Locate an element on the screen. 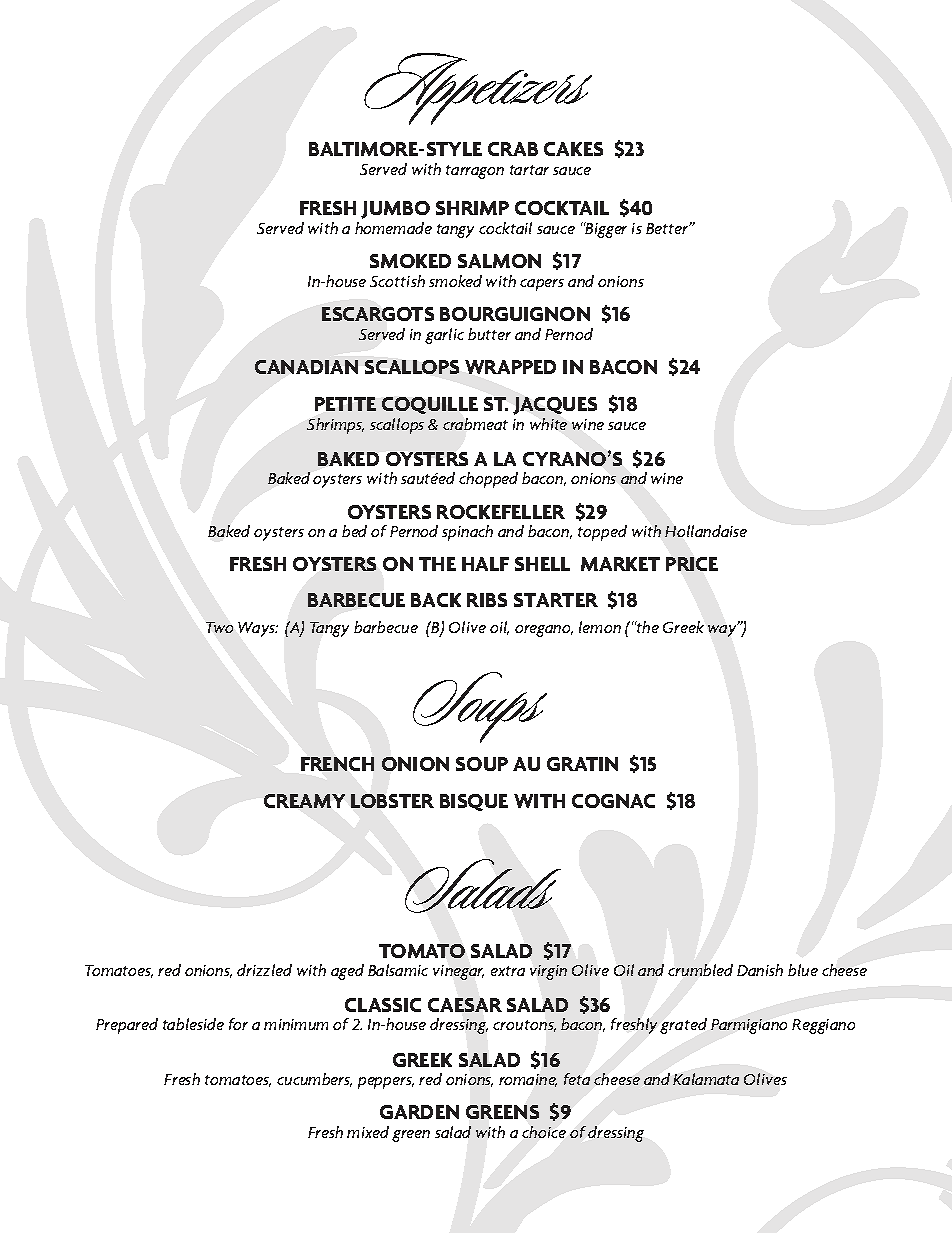 The width and height of the screenshot is (952, 1233). BISQUE is located at coordinates (474, 802).
